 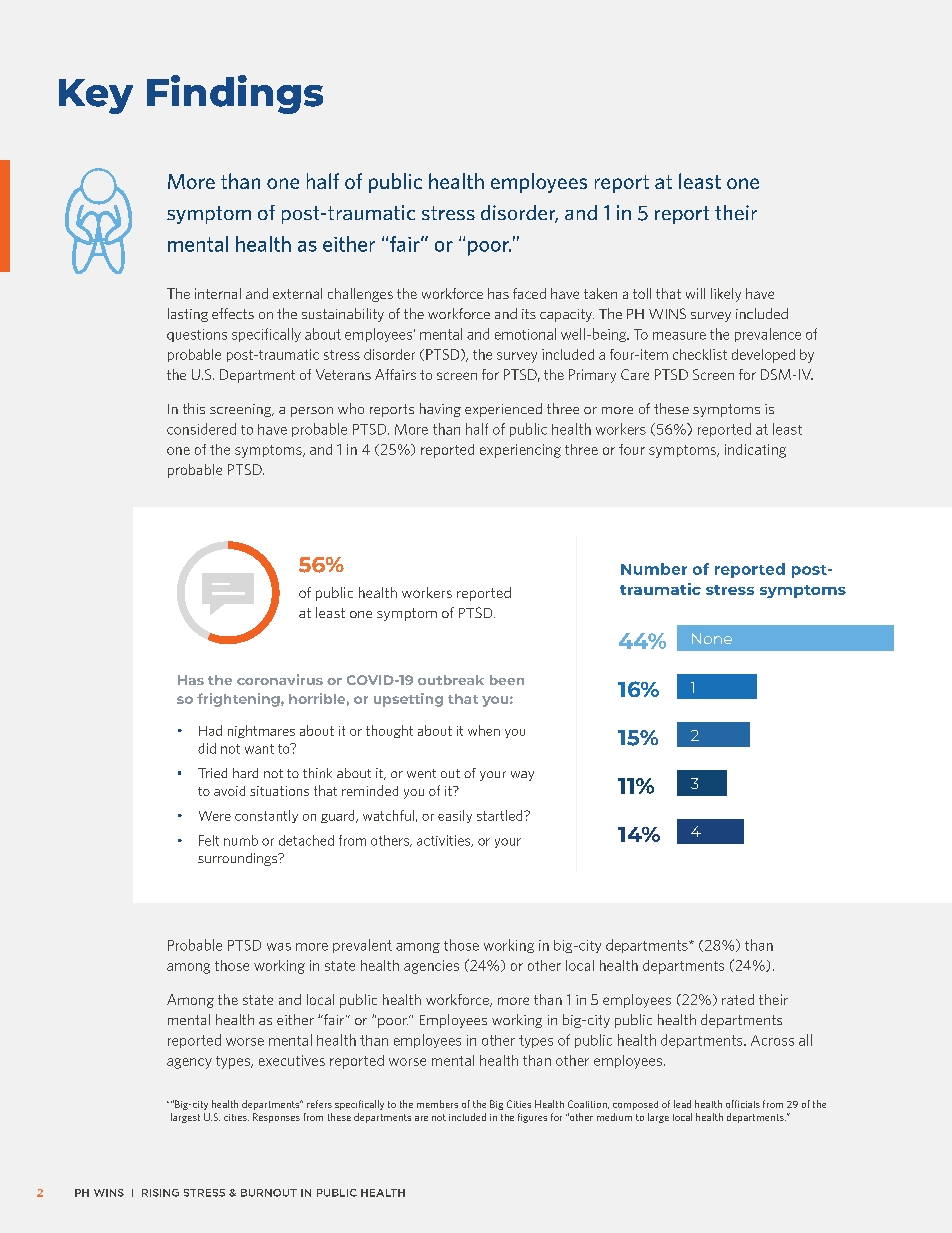 What do you see at coordinates (712, 638) in the screenshot?
I see `None` at bounding box center [712, 638].
